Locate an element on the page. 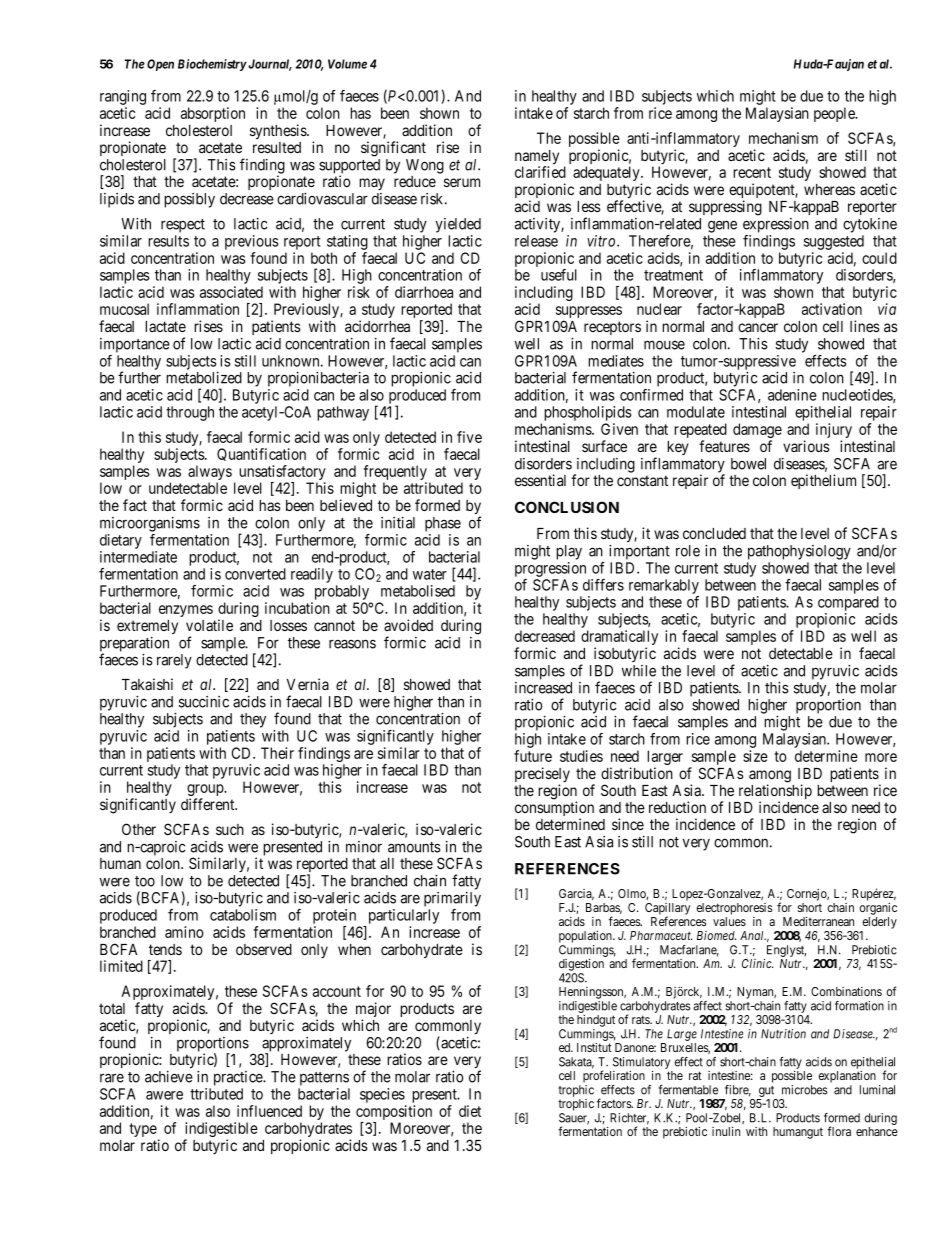 This image has width=952, height=1233. namely is located at coordinates (537, 158).
